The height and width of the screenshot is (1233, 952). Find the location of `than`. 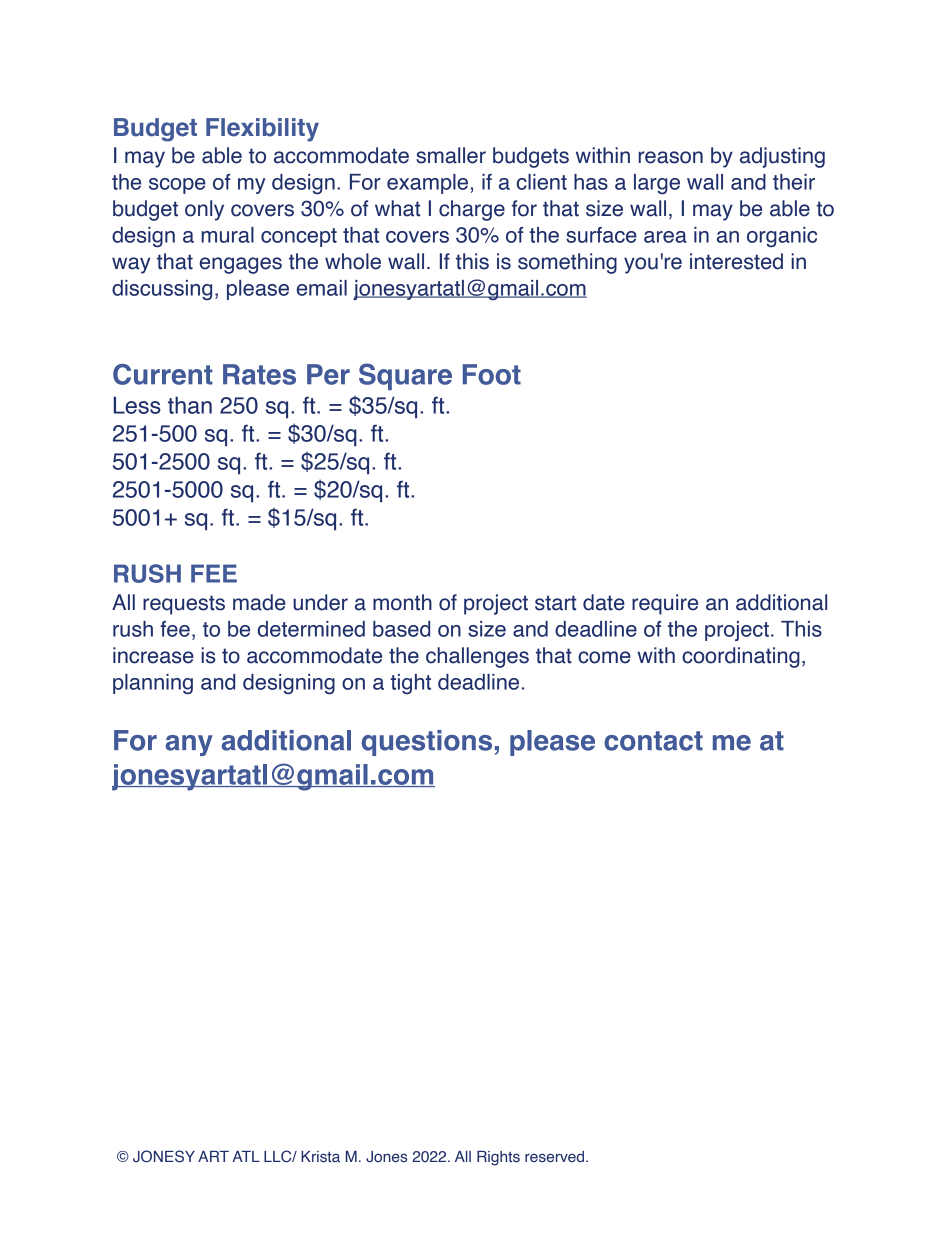

than is located at coordinates (190, 405).
